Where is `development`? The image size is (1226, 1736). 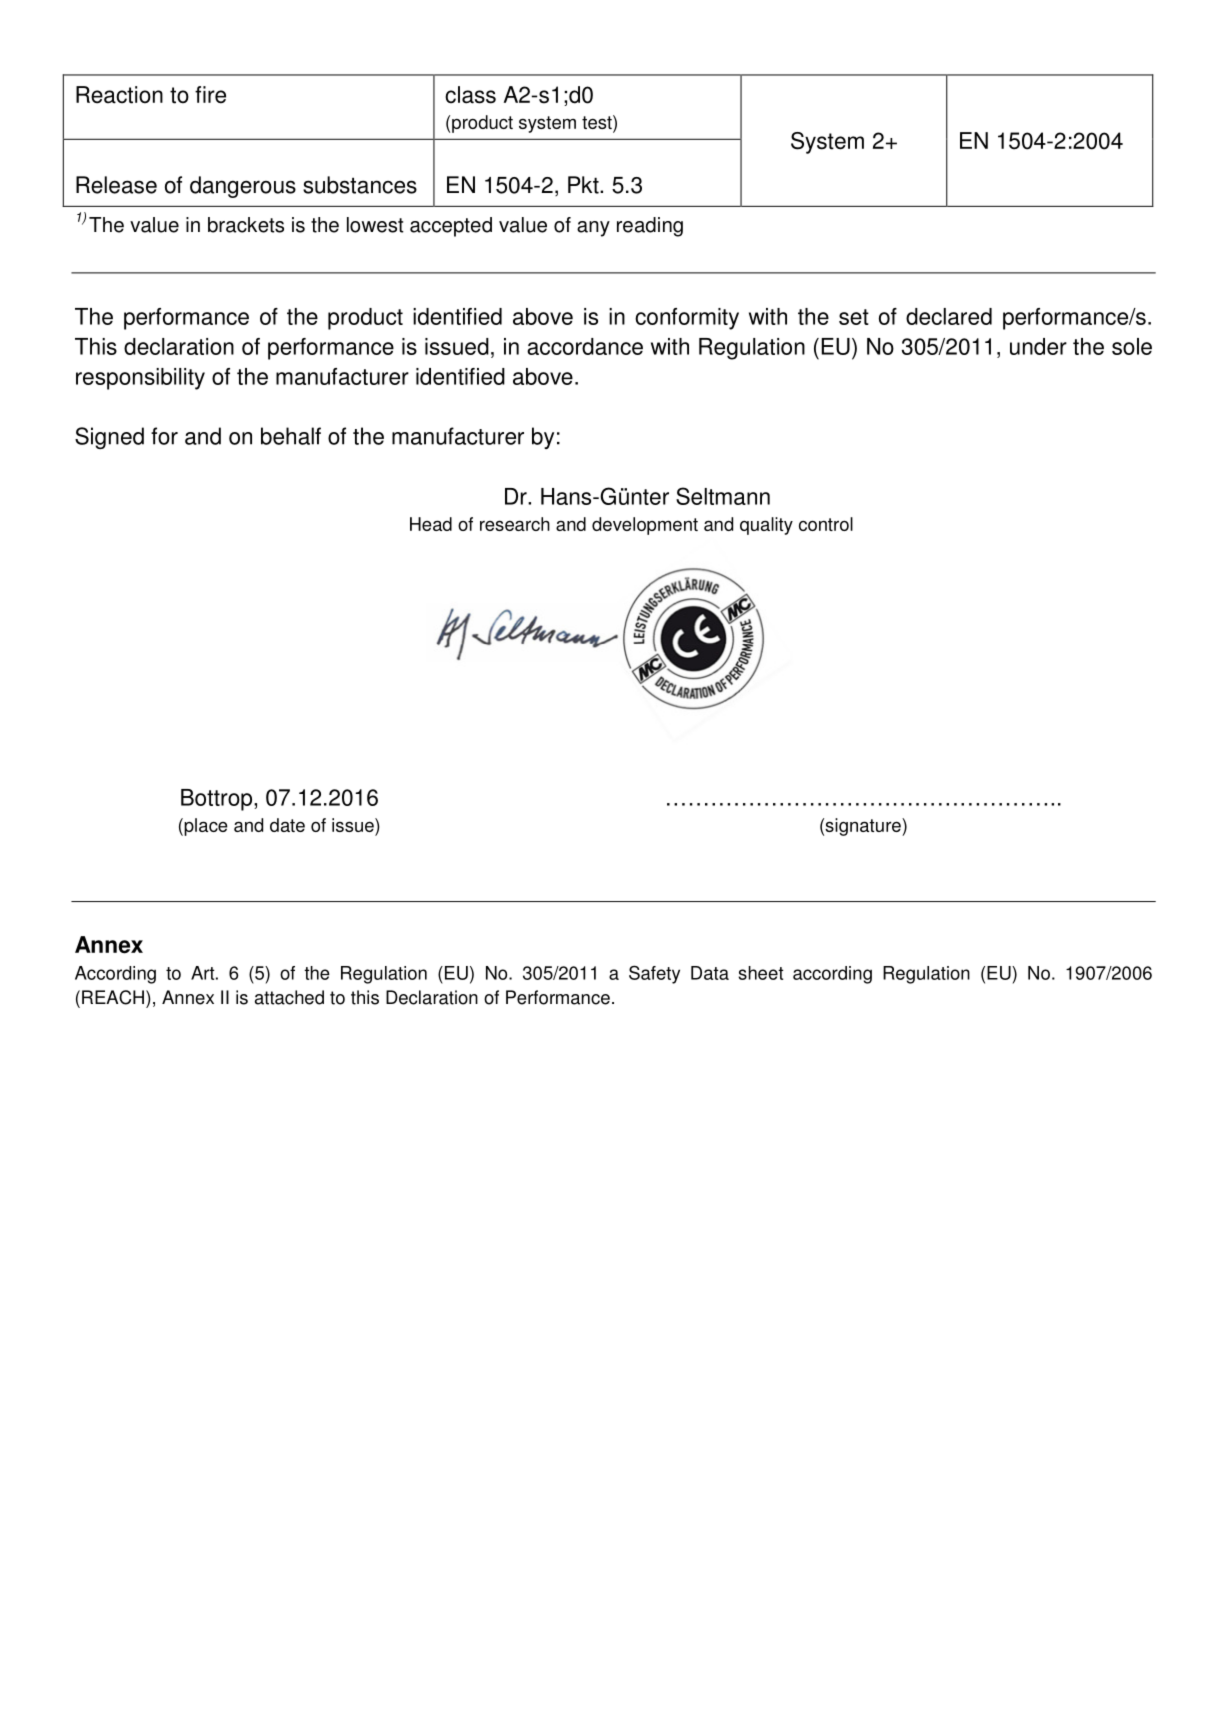 development is located at coordinates (645, 526).
